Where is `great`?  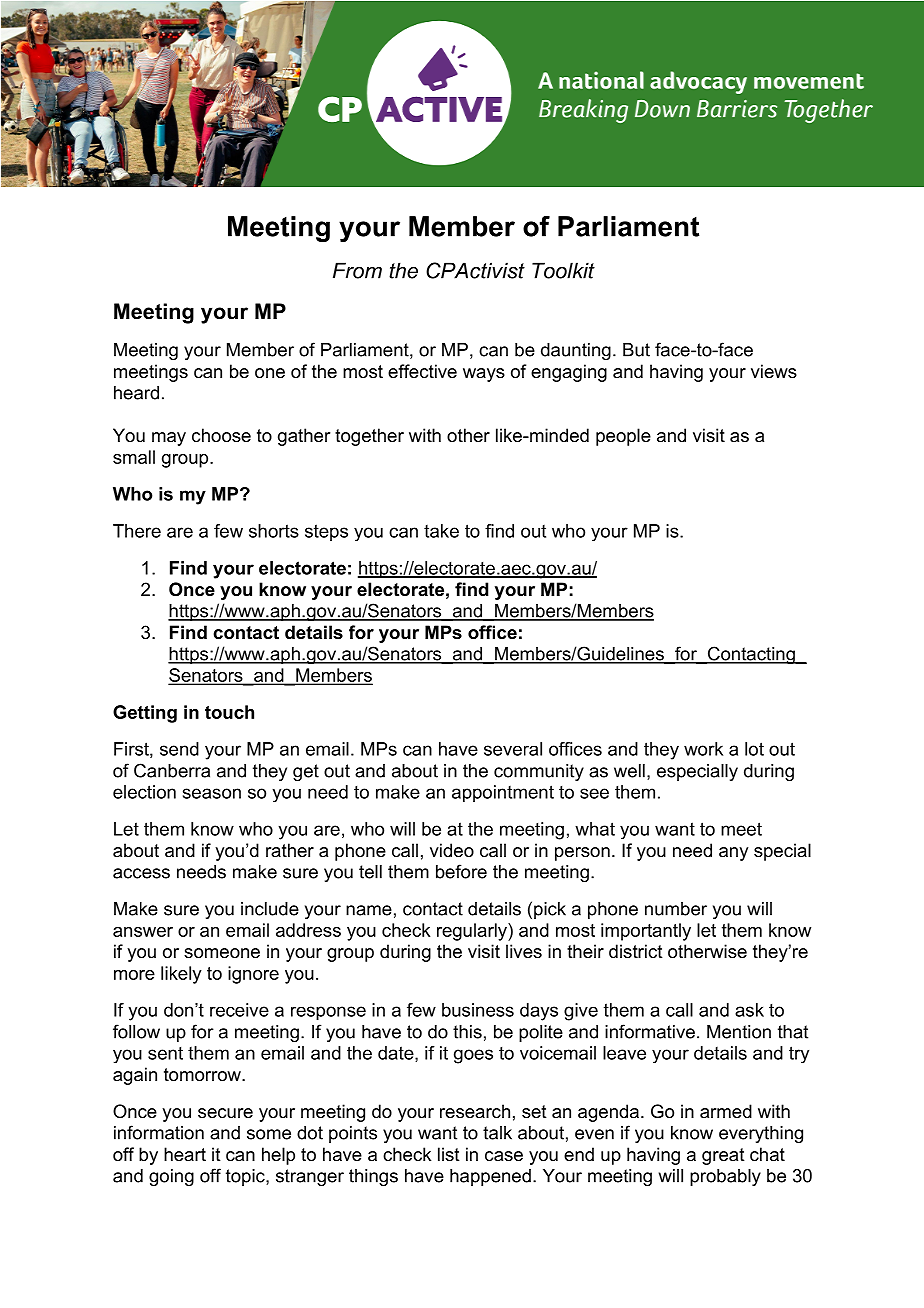 great is located at coordinates (723, 1156).
